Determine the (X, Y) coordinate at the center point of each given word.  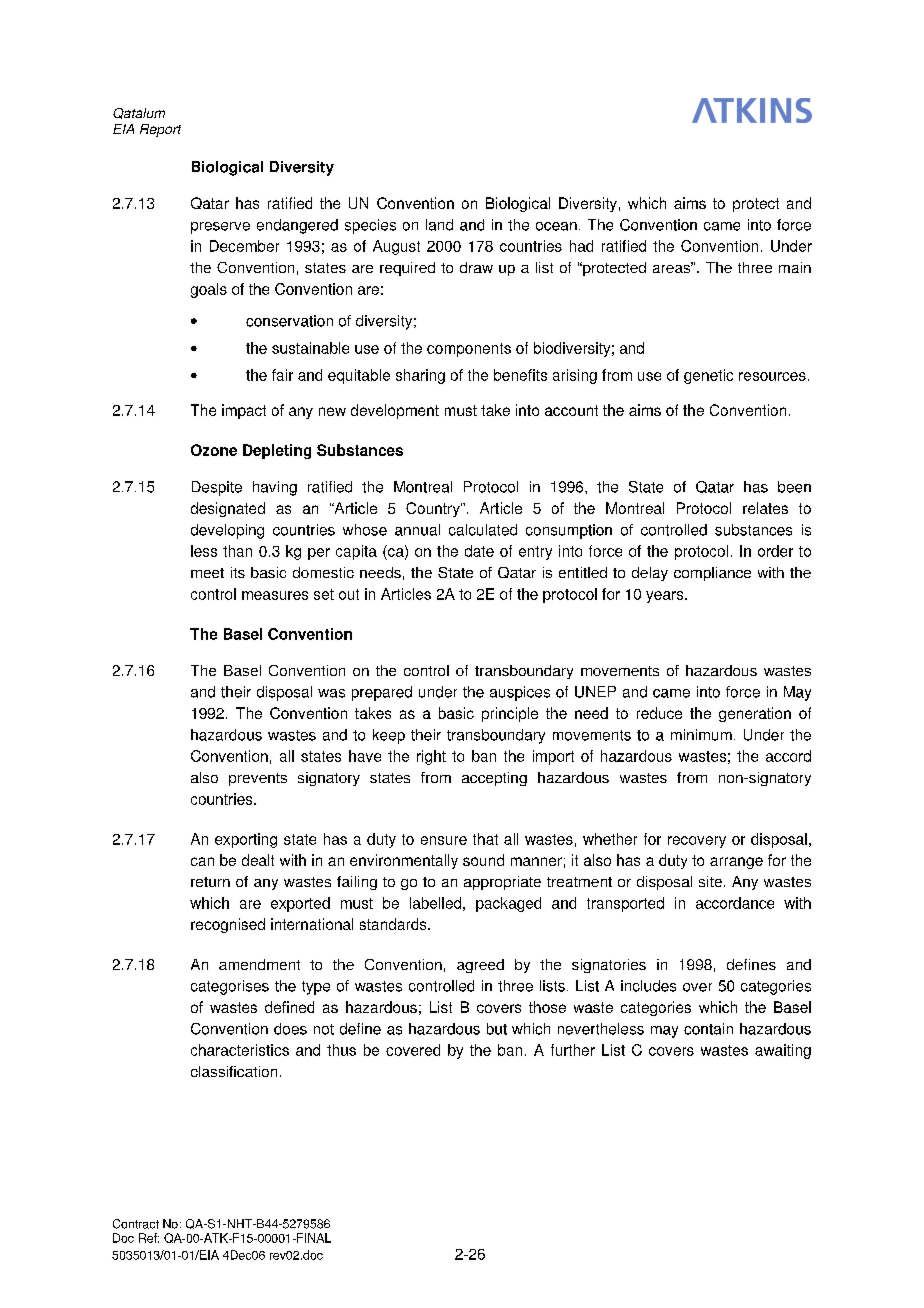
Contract (136, 1224)
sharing (420, 376)
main (795, 267)
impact (244, 411)
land (439, 225)
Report (160, 130)
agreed (480, 966)
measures (275, 595)
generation (755, 714)
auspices (520, 693)
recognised (228, 925)
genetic (708, 376)
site (710, 881)
